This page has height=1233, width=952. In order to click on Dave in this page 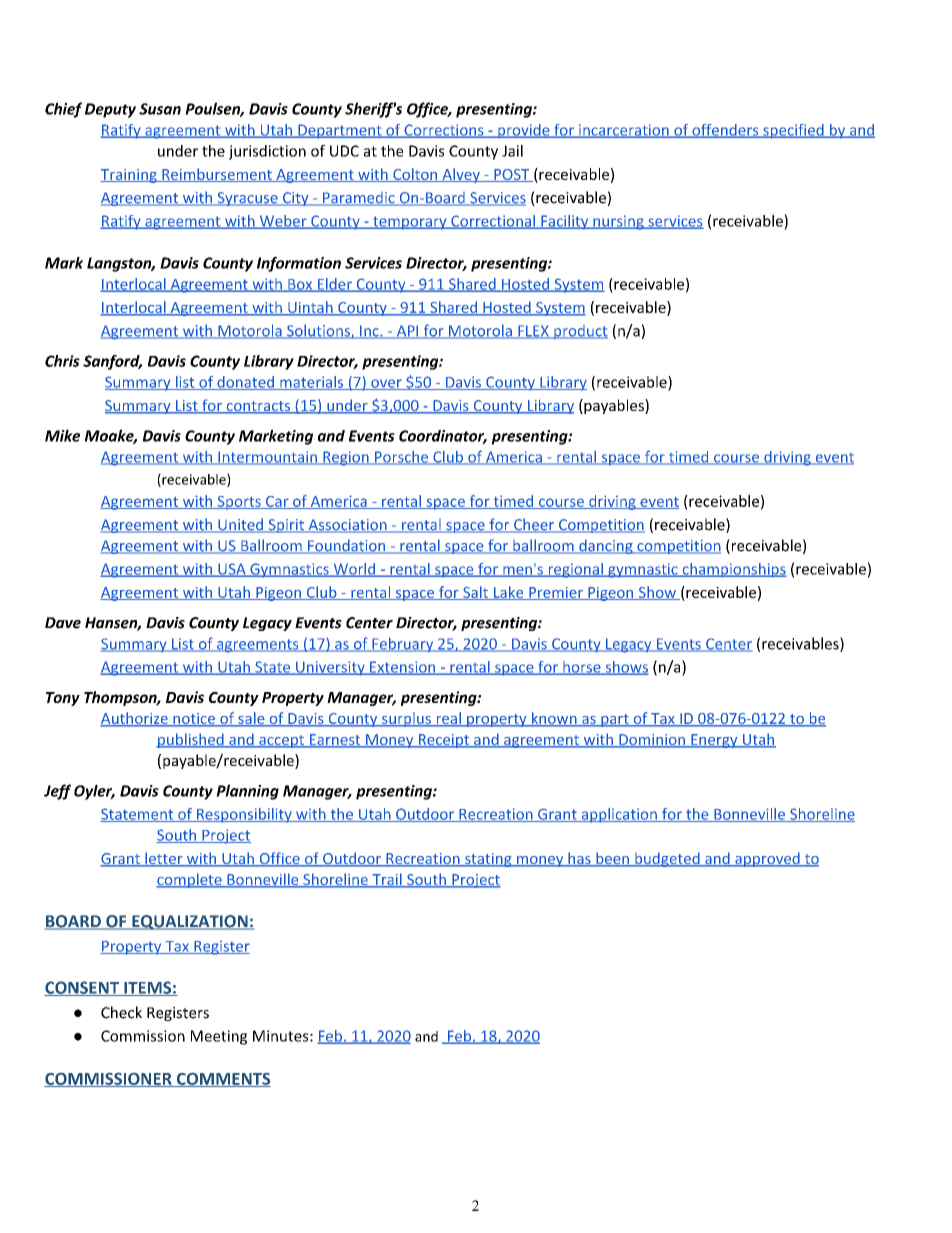, I will do `click(63, 623)`.
